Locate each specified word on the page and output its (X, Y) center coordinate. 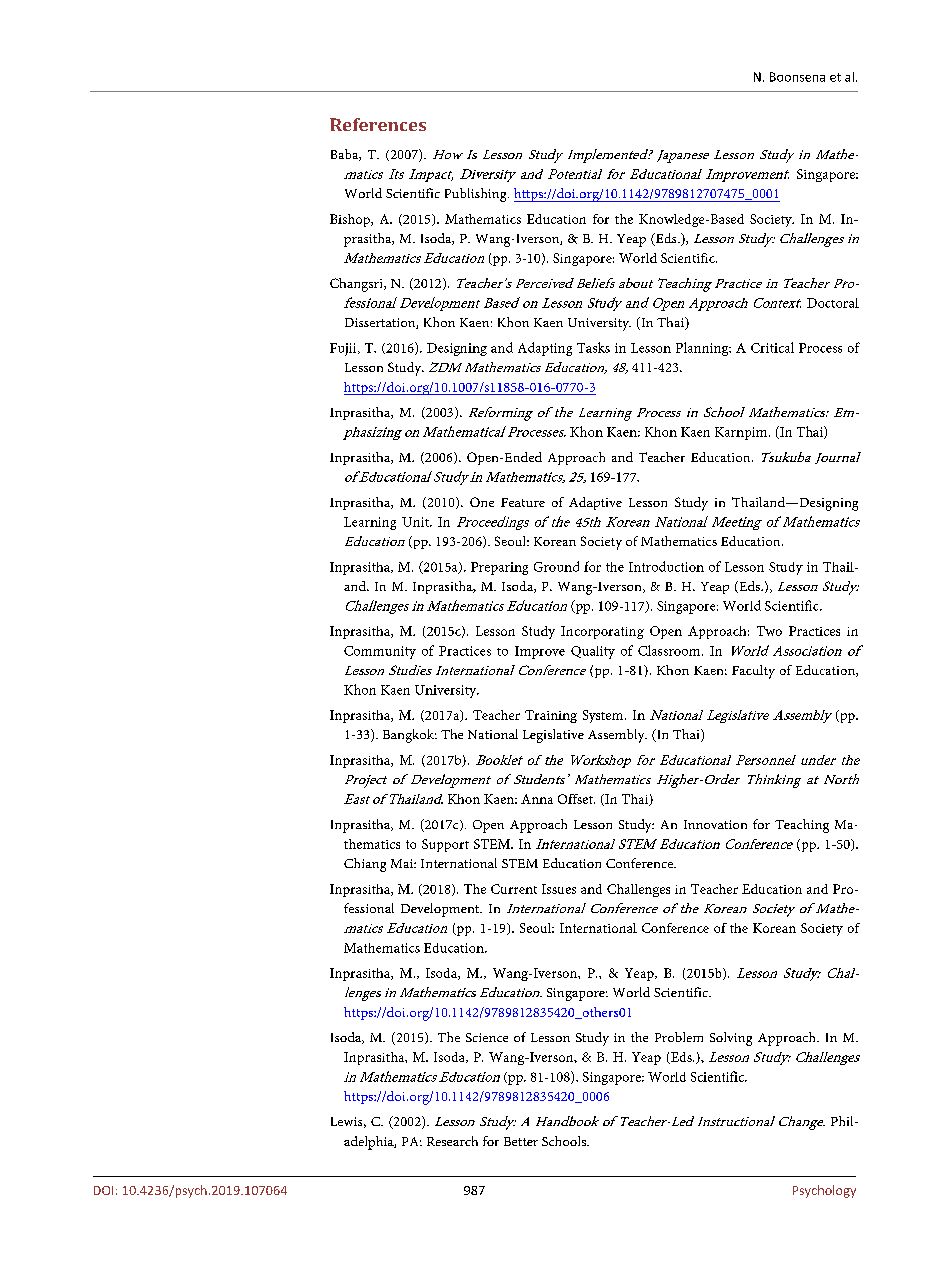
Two (769, 631)
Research (452, 1141)
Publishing (477, 195)
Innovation (715, 824)
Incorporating (602, 632)
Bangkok (410, 736)
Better (521, 1141)
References (378, 124)
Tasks (593, 347)
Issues (559, 889)
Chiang (365, 865)
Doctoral (833, 303)
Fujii (344, 349)
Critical (772, 347)
